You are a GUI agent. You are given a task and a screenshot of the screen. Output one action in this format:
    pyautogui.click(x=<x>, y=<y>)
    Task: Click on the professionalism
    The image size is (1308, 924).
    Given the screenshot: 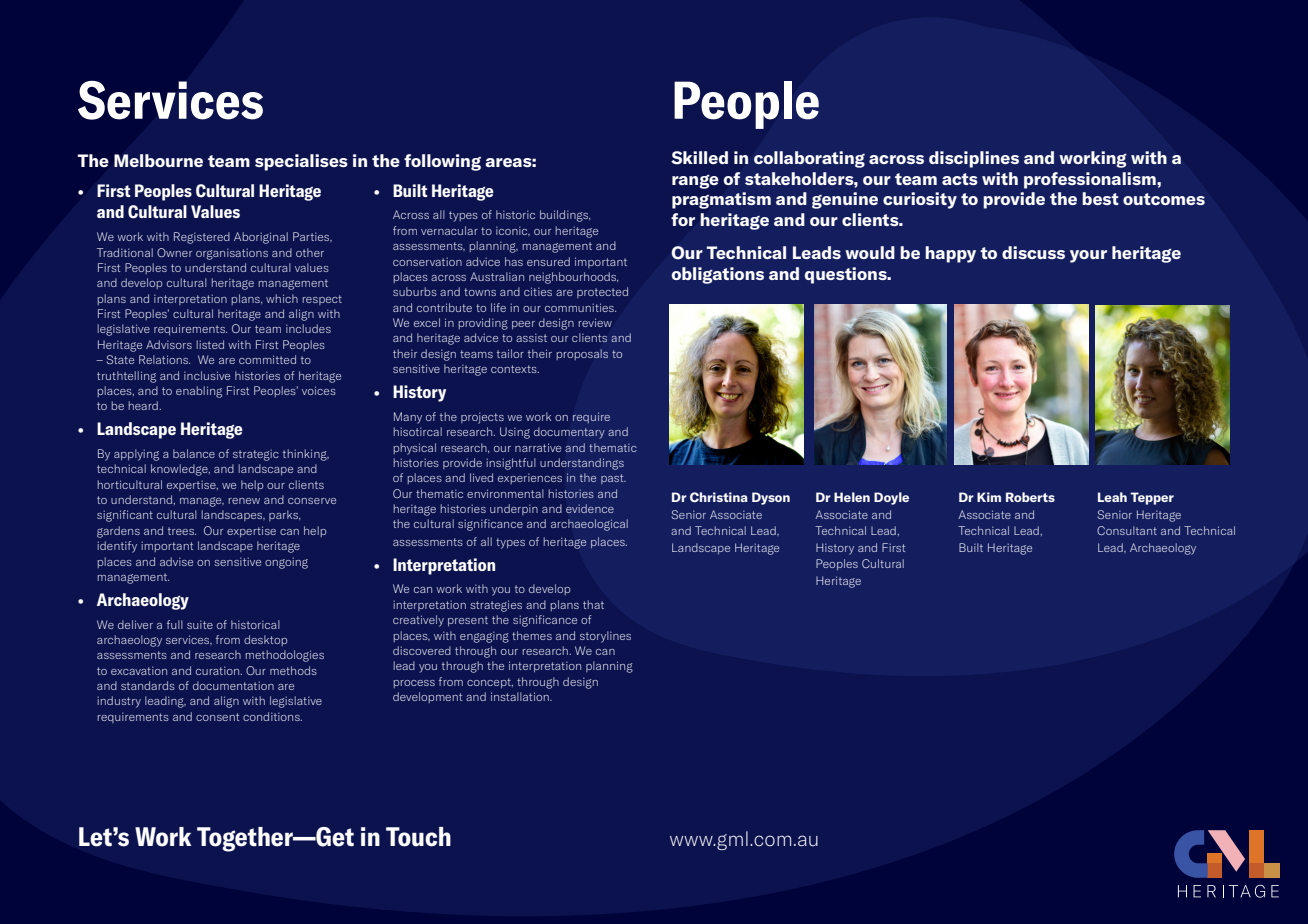 What is the action you would take?
    pyautogui.click(x=1091, y=180)
